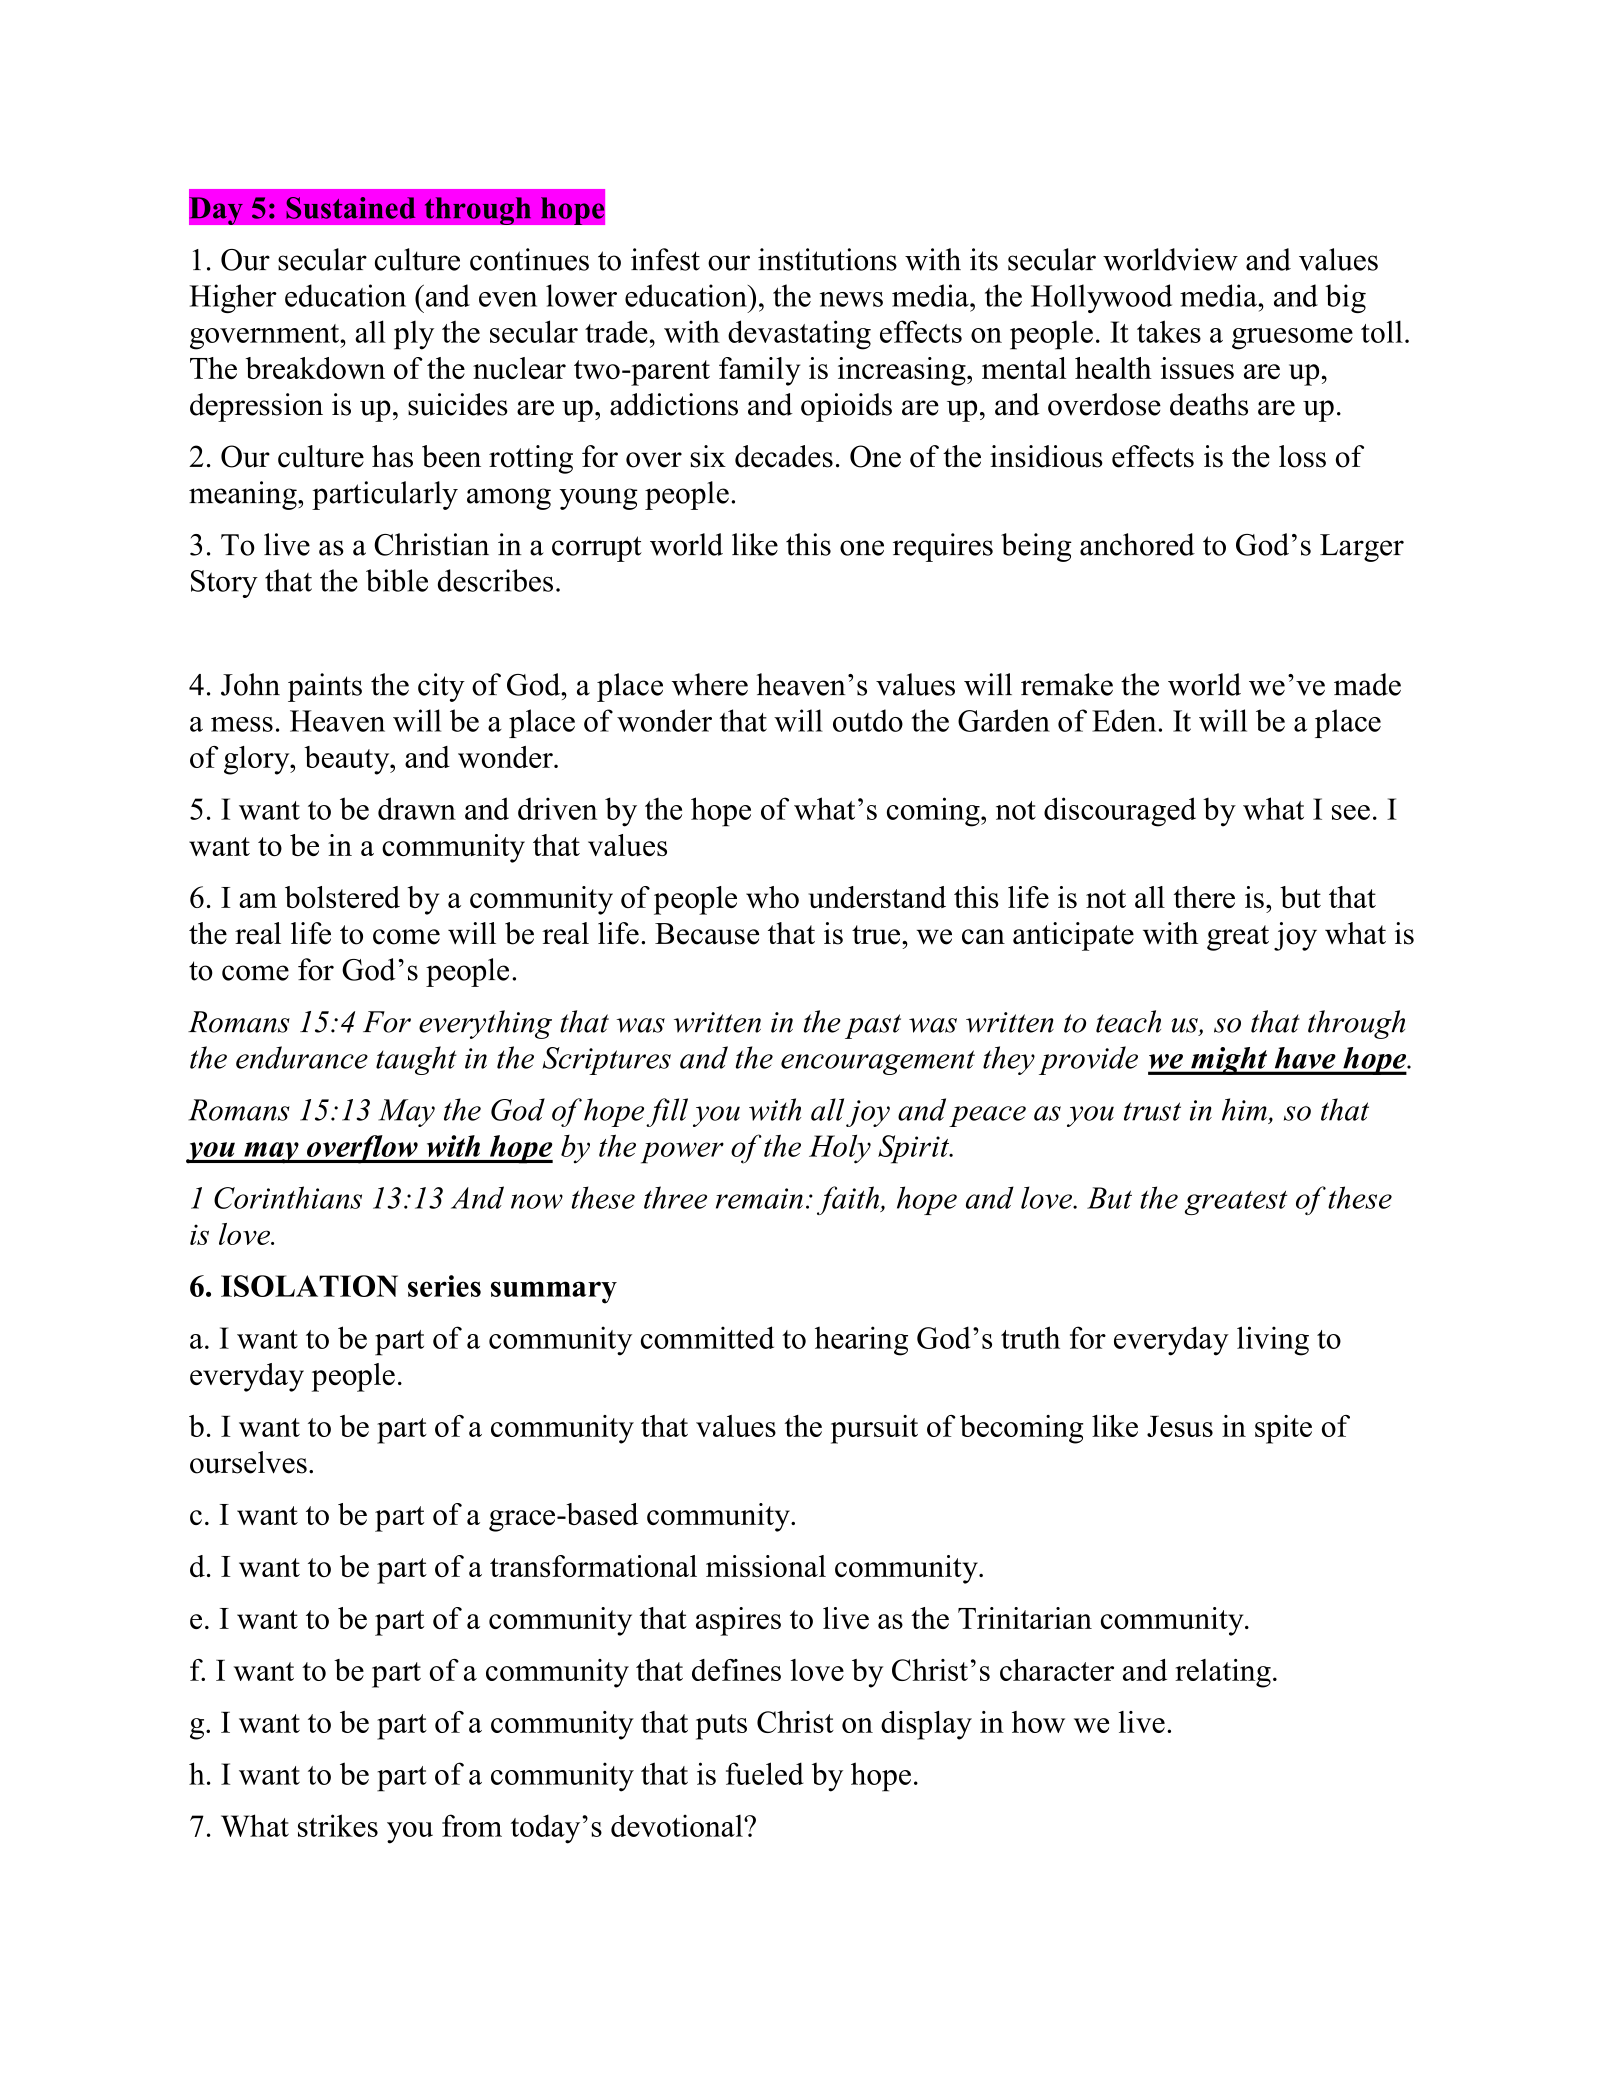  Describe the element at coordinates (1345, 298) in the image. I see `big` at that location.
